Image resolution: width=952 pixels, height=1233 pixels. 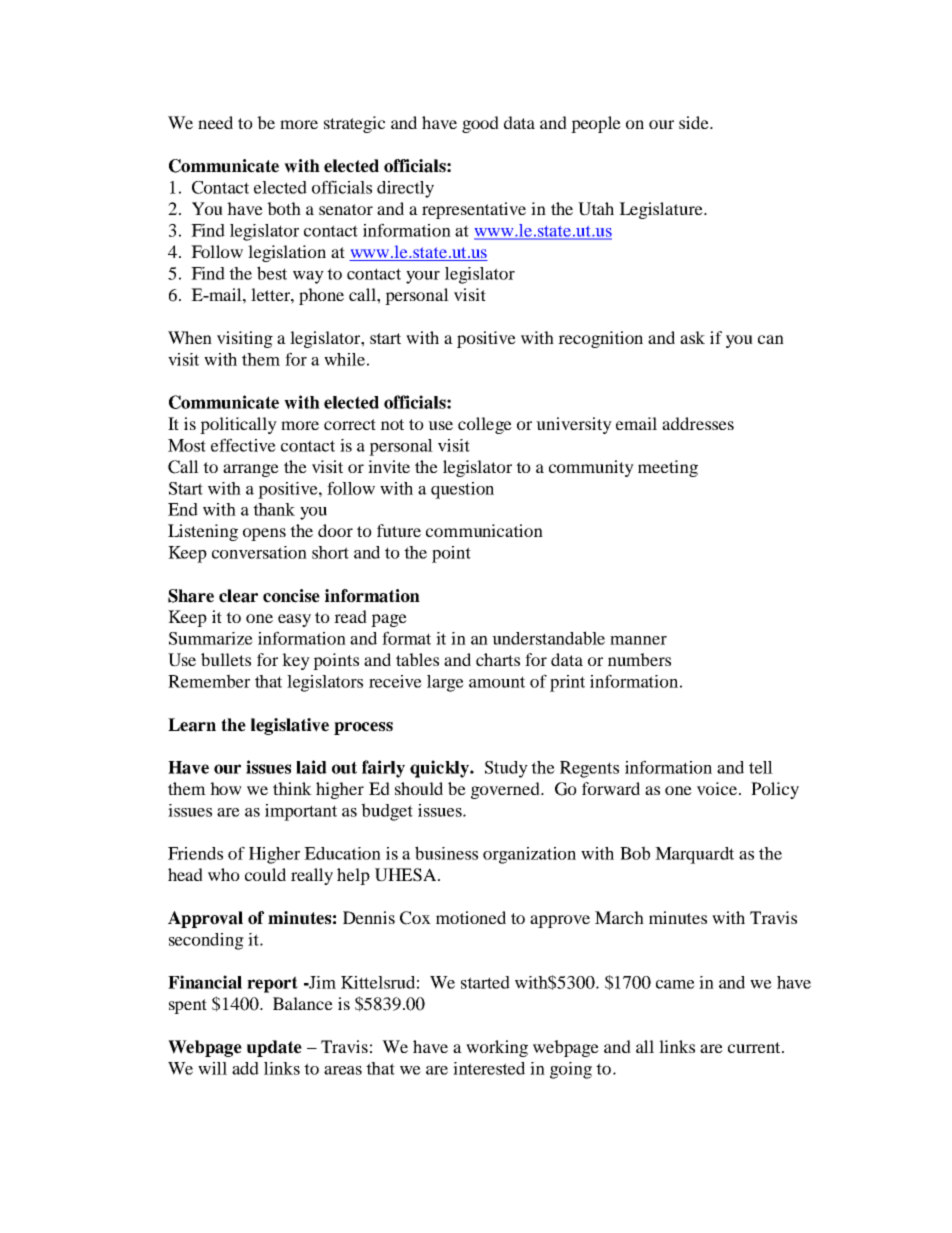 What do you see at coordinates (485, 425) in the screenshot?
I see `college` at bounding box center [485, 425].
